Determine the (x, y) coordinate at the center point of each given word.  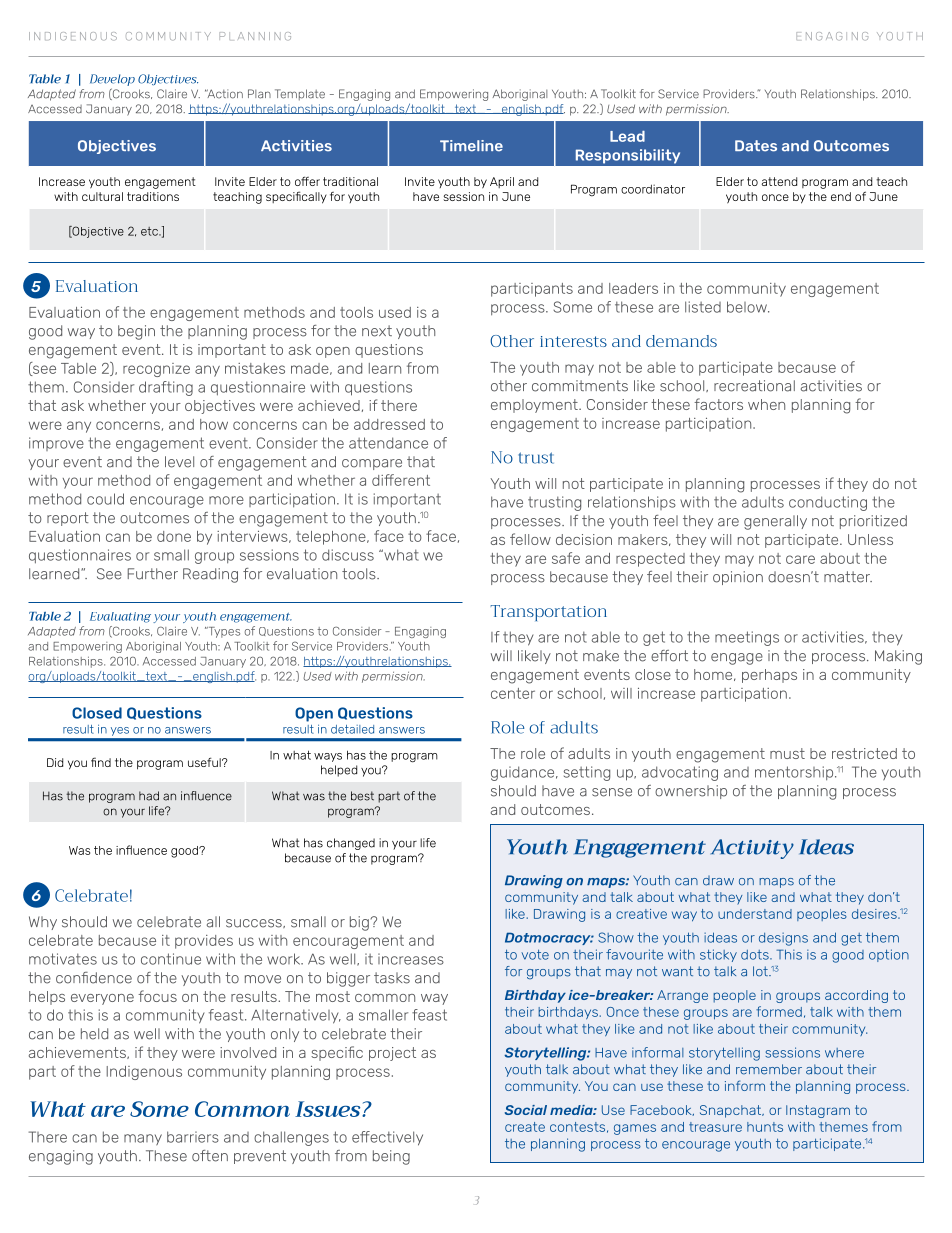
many (143, 1139)
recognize (156, 370)
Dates (756, 146)
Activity (752, 849)
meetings (747, 638)
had (149, 796)
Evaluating (120, 617)
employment (535, 406)
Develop (112, 81)
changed (351, 844)
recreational (754, 386)
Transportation (549, 613)
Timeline (471, 146)
